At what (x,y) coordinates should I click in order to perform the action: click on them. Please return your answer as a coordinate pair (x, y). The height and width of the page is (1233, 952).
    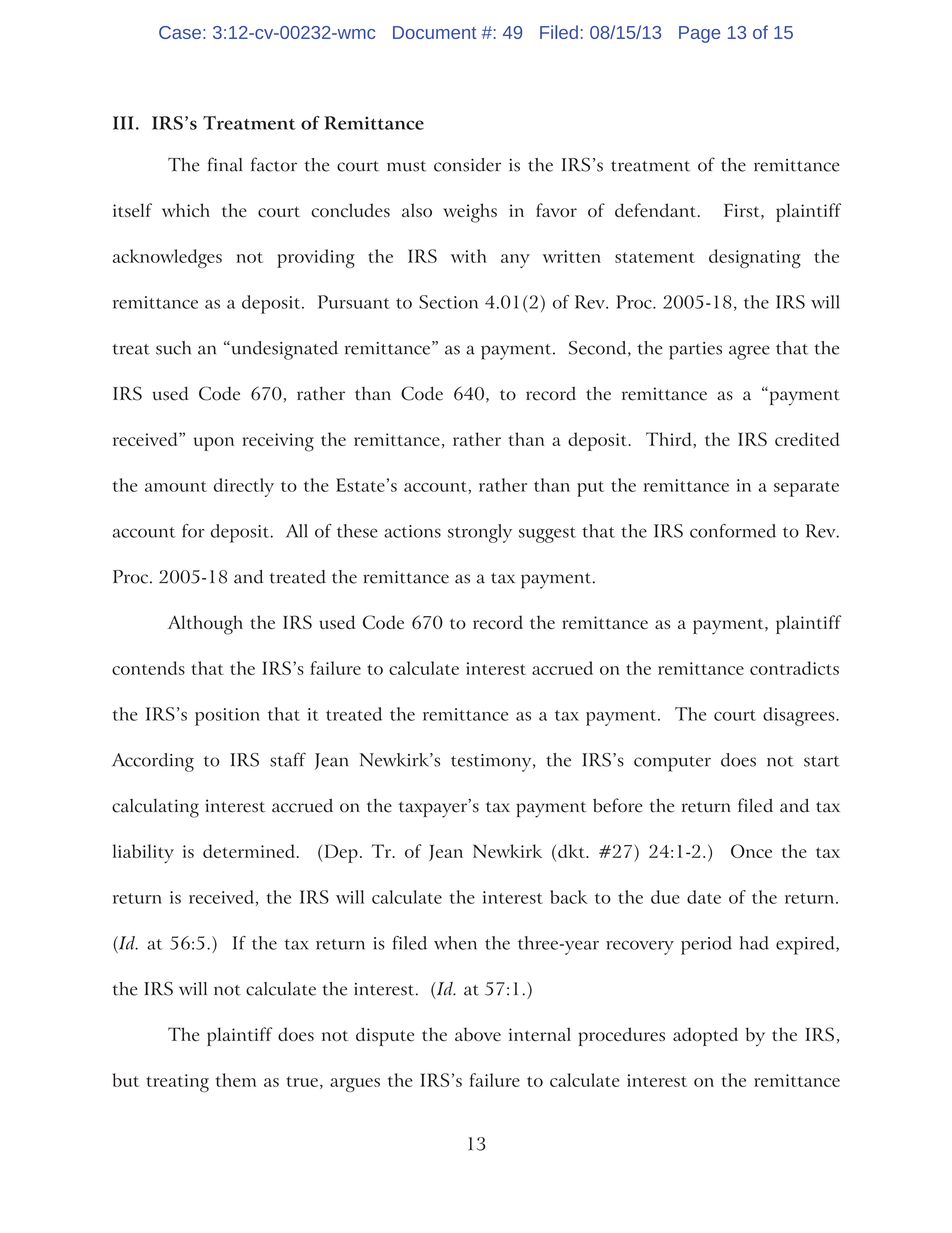
    Looking at the image, I should click on (236, 1080).
